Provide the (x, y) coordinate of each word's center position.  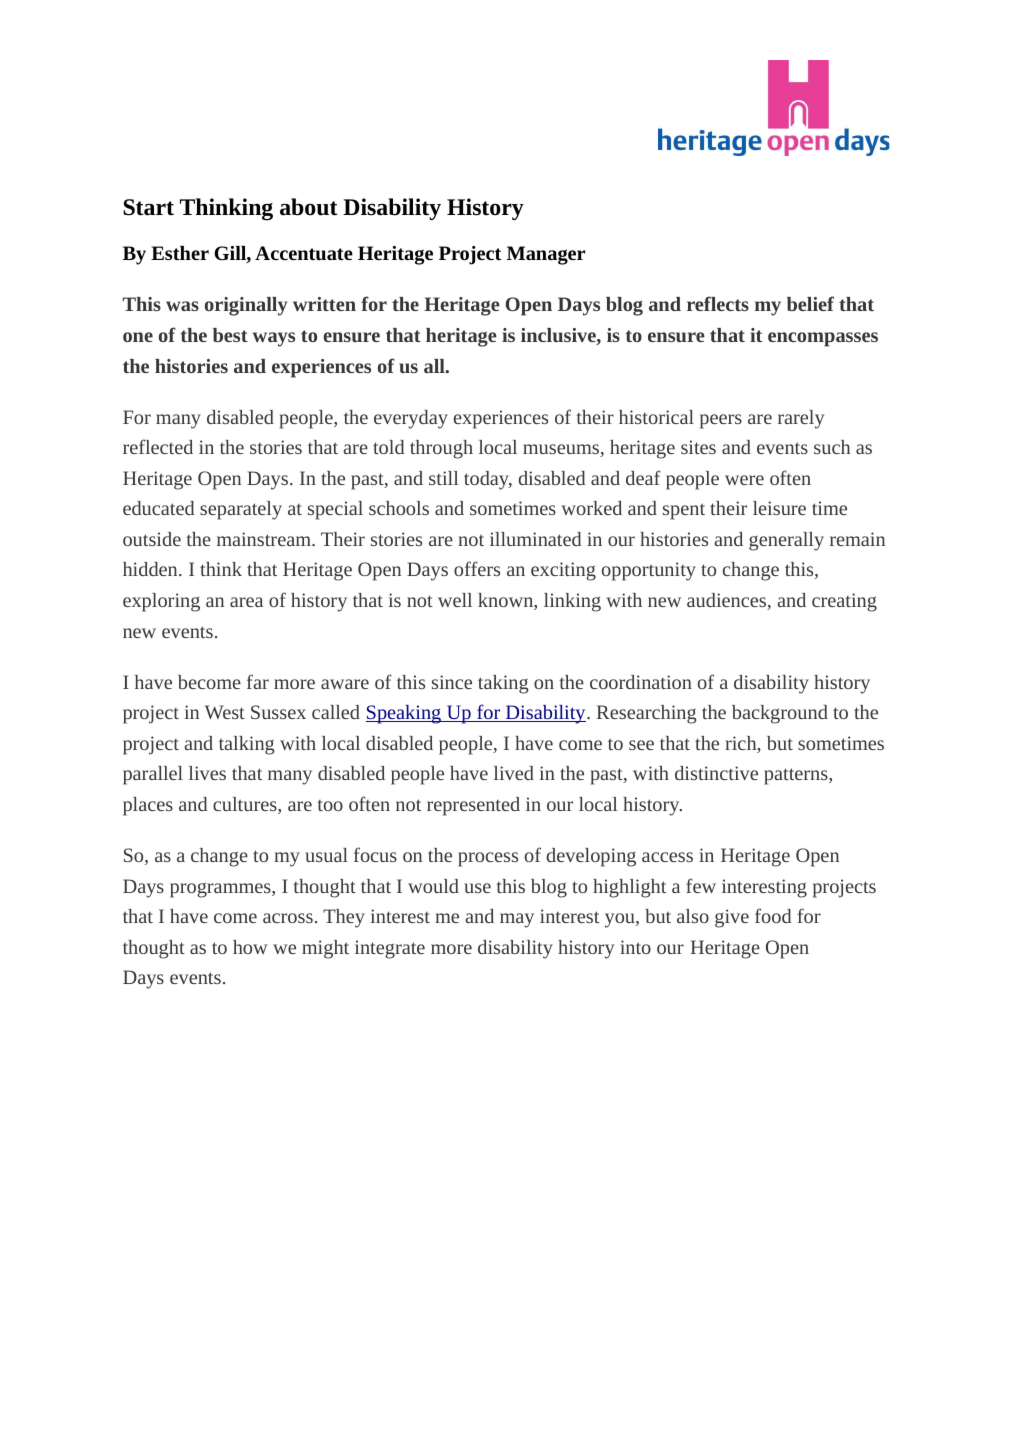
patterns (797, 776)
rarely (801, 419)
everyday (411, 419)
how (250, 947)
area (246, 602)
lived (514, 773)
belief (810, 303)
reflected (158, 446)
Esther (180, 253)
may (517, 920)
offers (477, 568)
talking (246, 745)
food (773, 915)
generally (786, 541)
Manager (546, 255)
